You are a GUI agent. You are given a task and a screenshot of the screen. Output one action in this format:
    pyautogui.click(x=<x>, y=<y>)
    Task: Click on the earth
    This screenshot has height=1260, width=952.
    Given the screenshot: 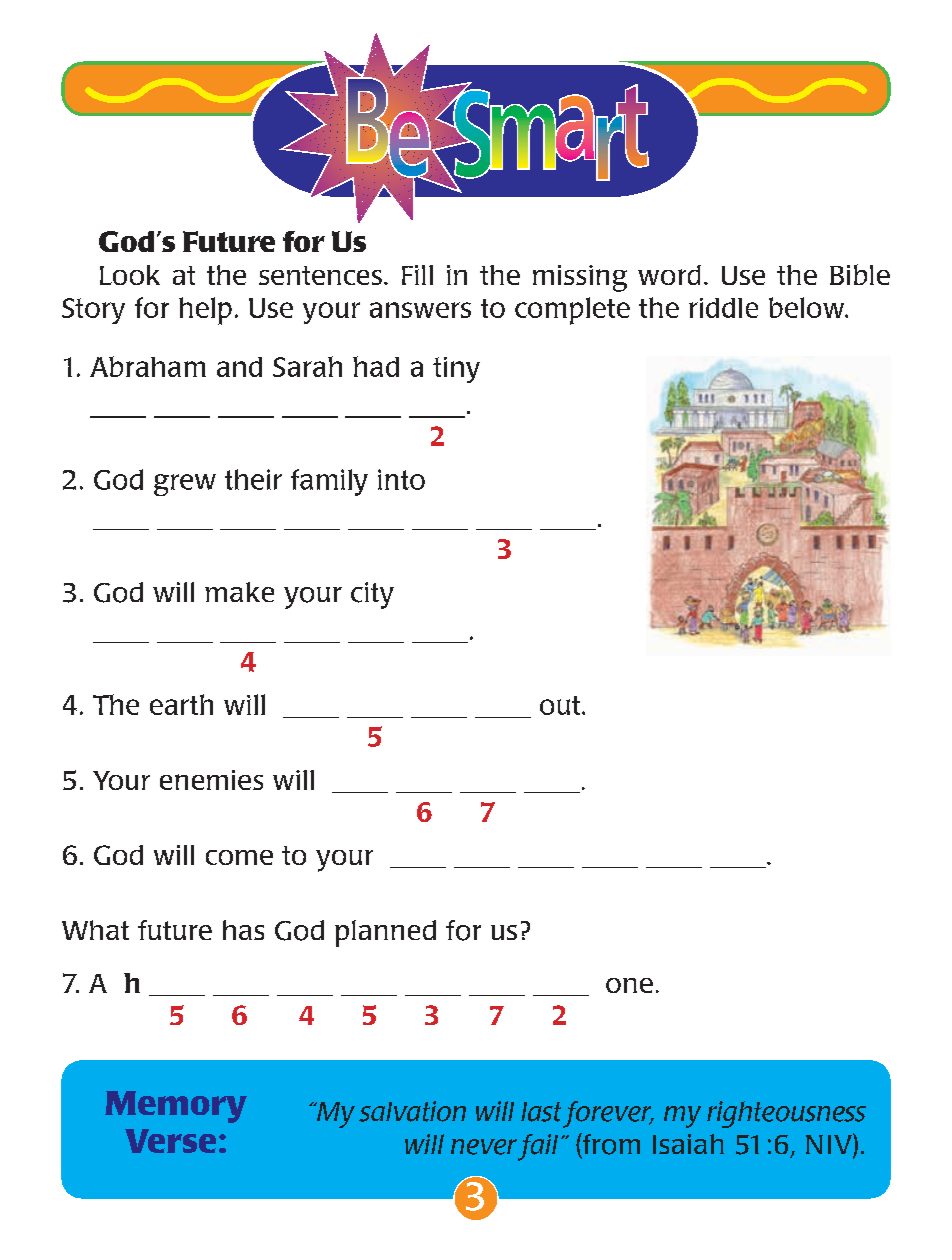 What is the action you would take?
    pyautogui.click(x=181, y=704)
